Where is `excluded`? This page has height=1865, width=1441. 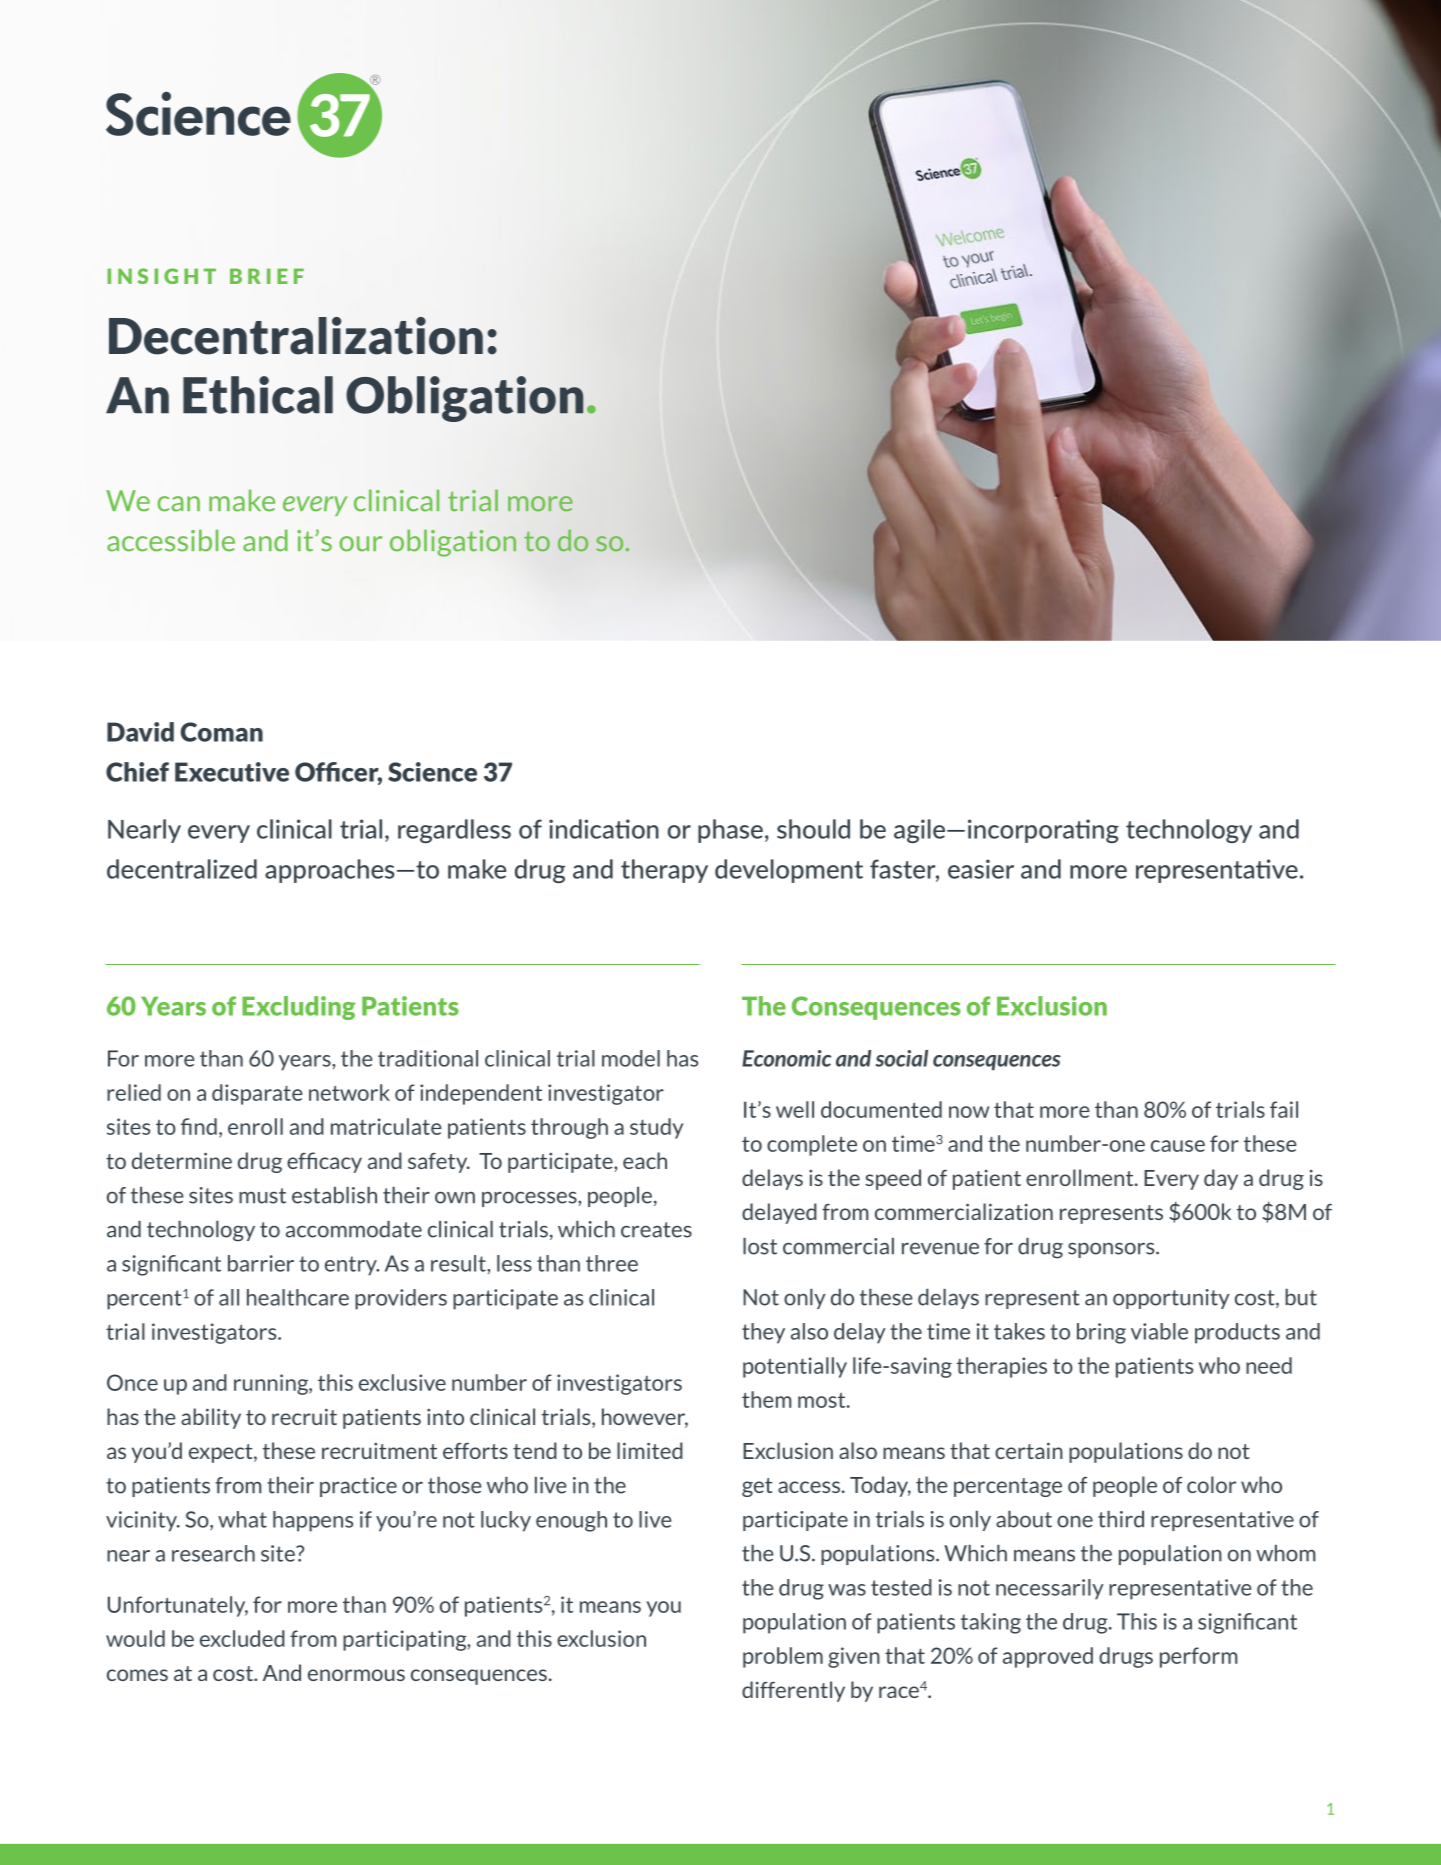
excluded is located at coordinates (242, 1638).
